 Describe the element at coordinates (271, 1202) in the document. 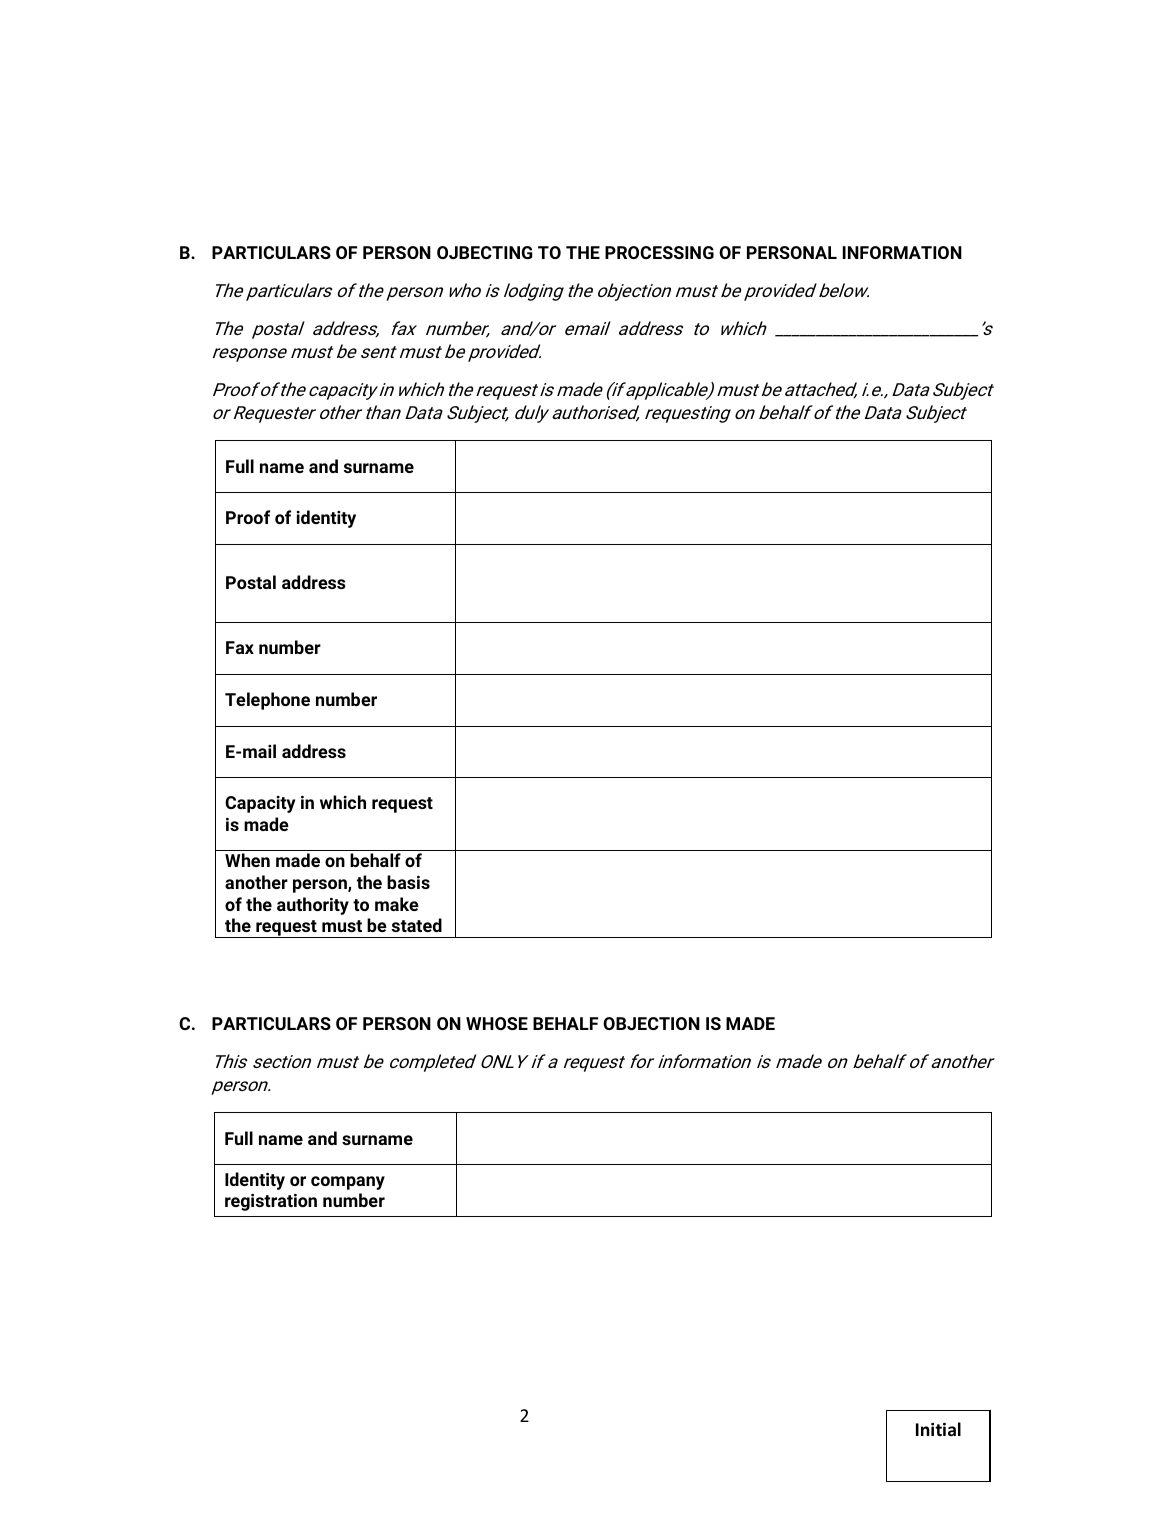

I see `registration` at that location.
